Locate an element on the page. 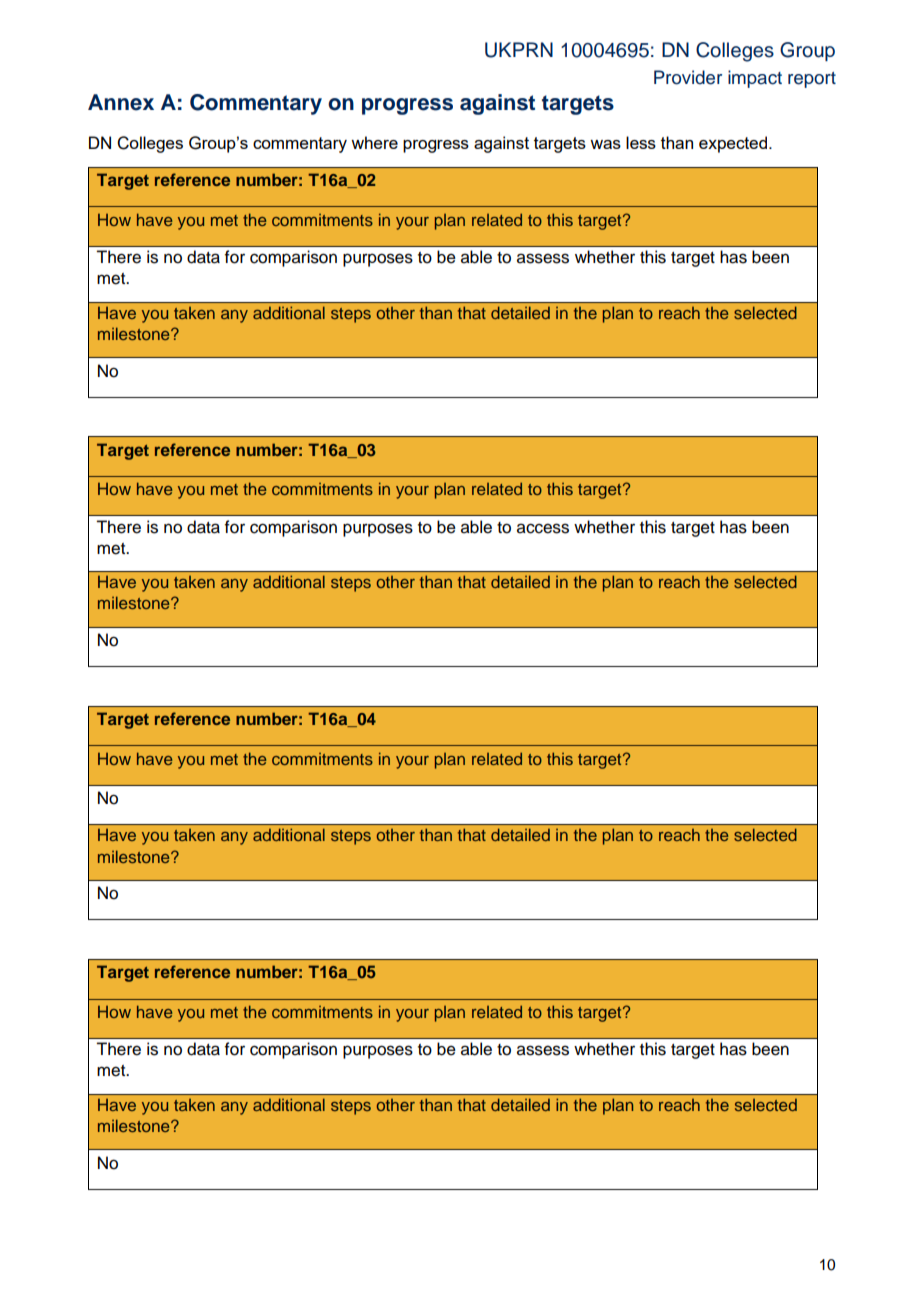 The height and width of the page is (1308, 924). was is located at coordinates (605, 144).
